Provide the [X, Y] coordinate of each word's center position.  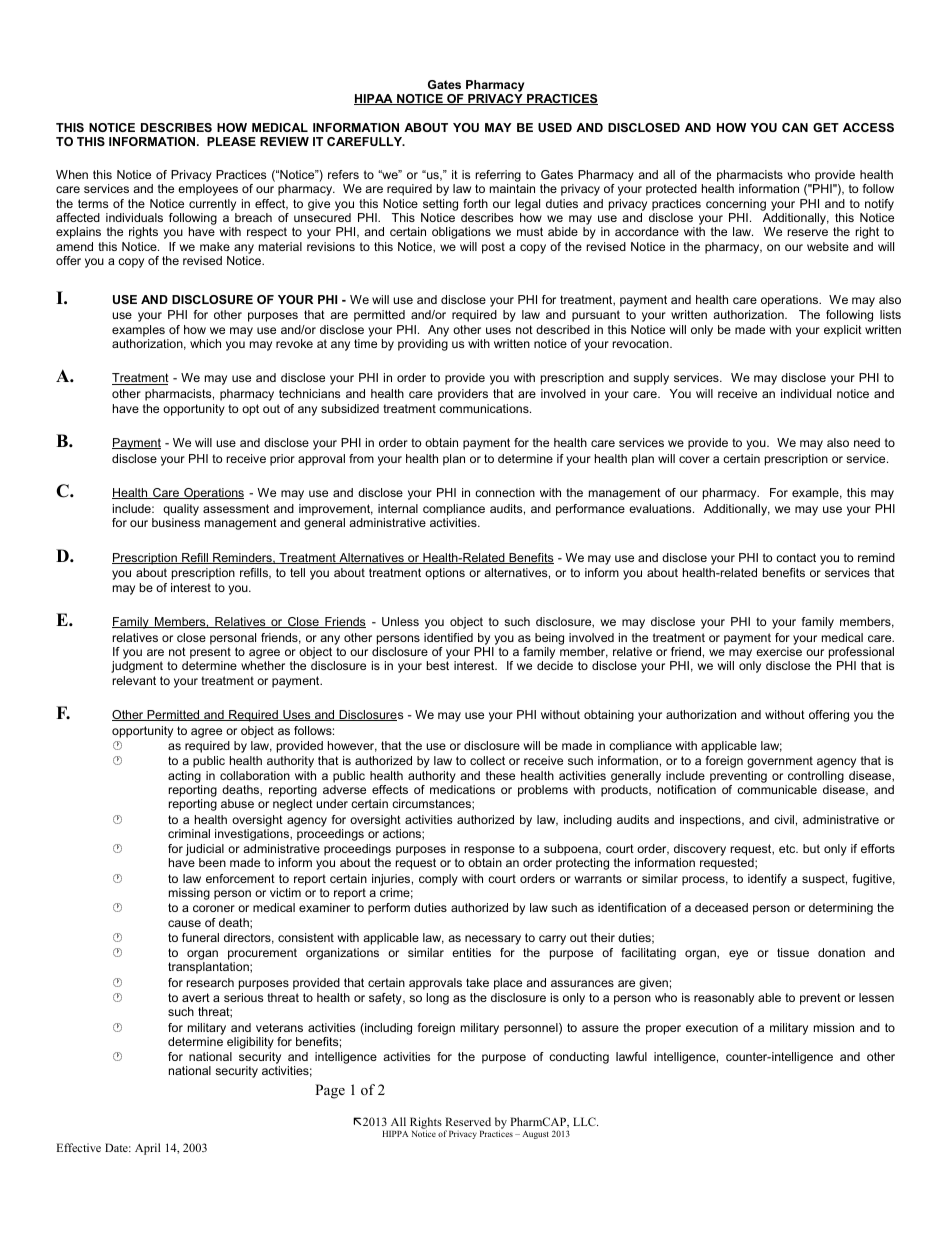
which [205, 343]
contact [796, 557]
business [176, 522]
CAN [795, 127]
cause [184, 923]
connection [505, 492]
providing [423, 345]
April [148, 1149]
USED [555, 127]
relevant [134, 680]
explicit [843, 331]
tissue [793, 952]
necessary [493, 940]
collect [487, 760]
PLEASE [231, 141]
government [780, 762]
